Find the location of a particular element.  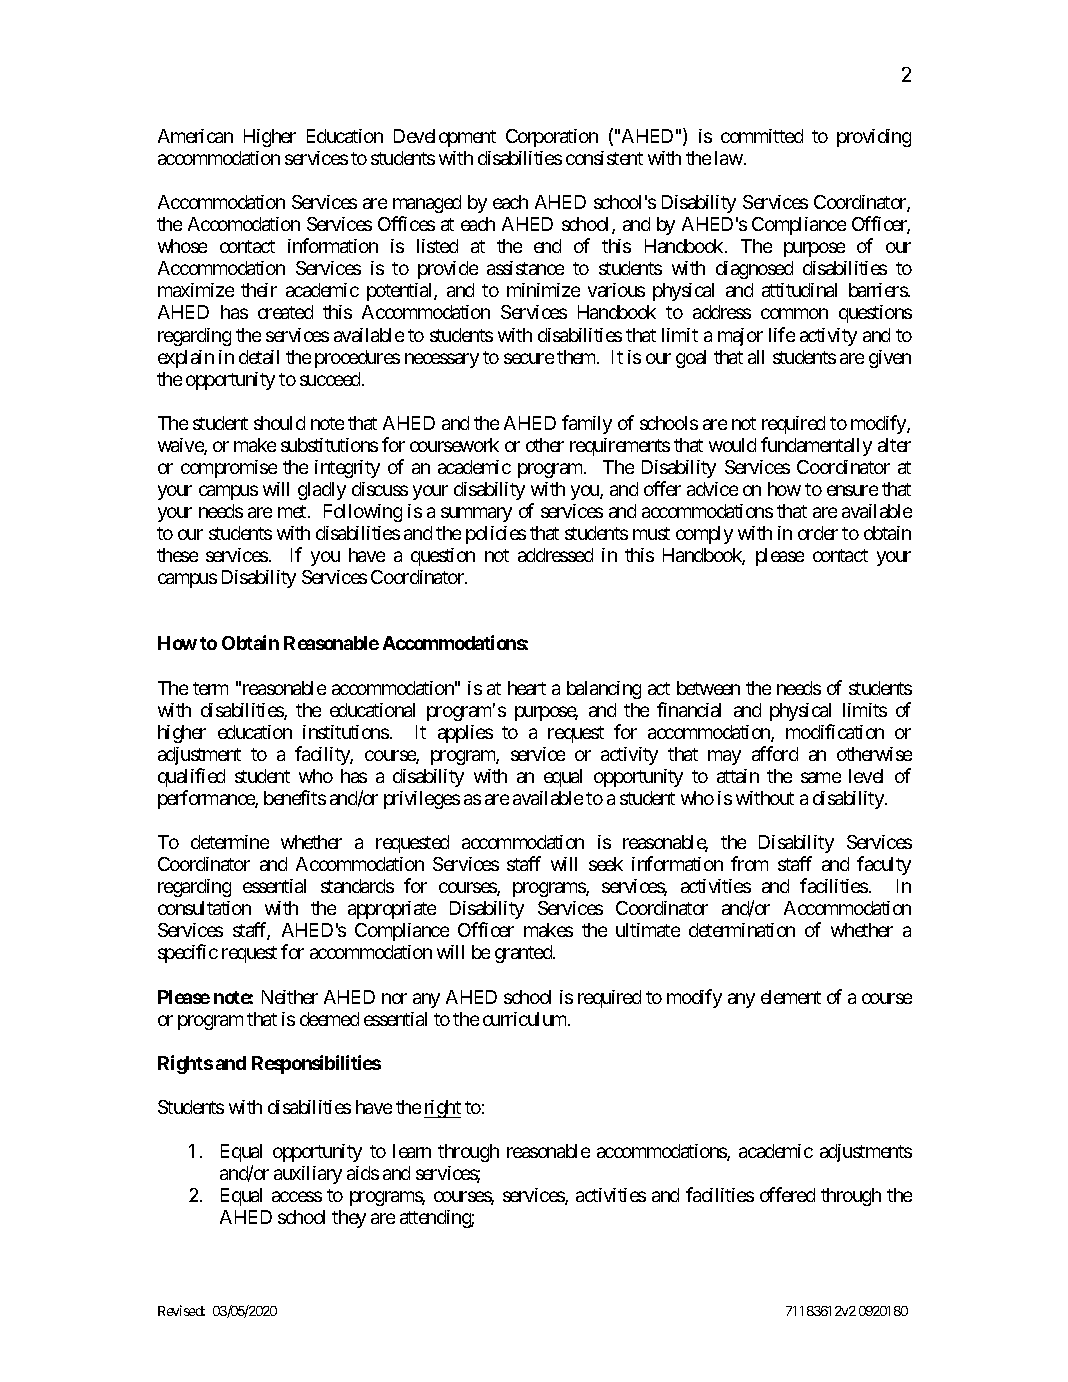

Corporation is located at coordinates (552, 138).
